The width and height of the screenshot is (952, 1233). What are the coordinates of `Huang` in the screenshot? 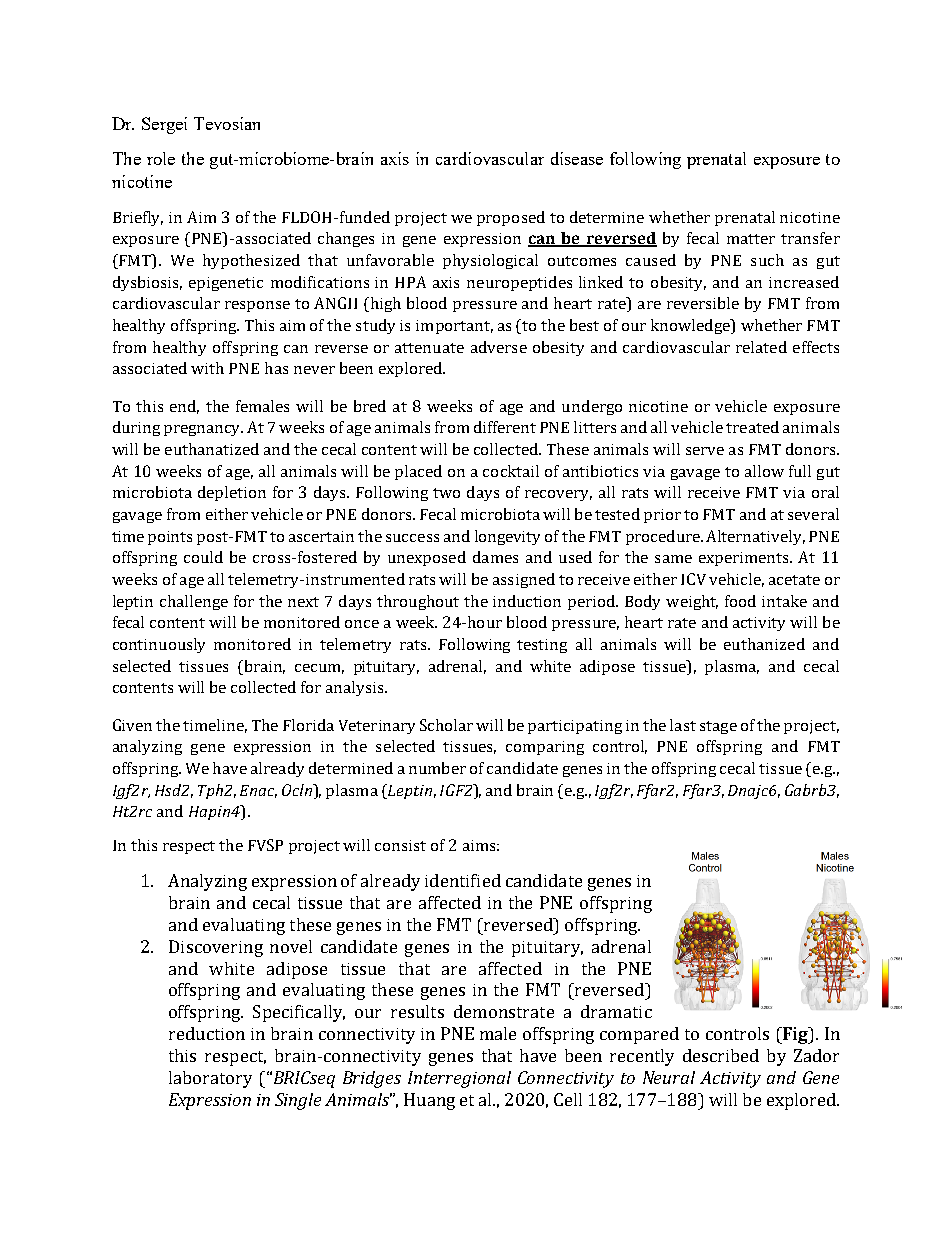 It's located at (429, 1101).
